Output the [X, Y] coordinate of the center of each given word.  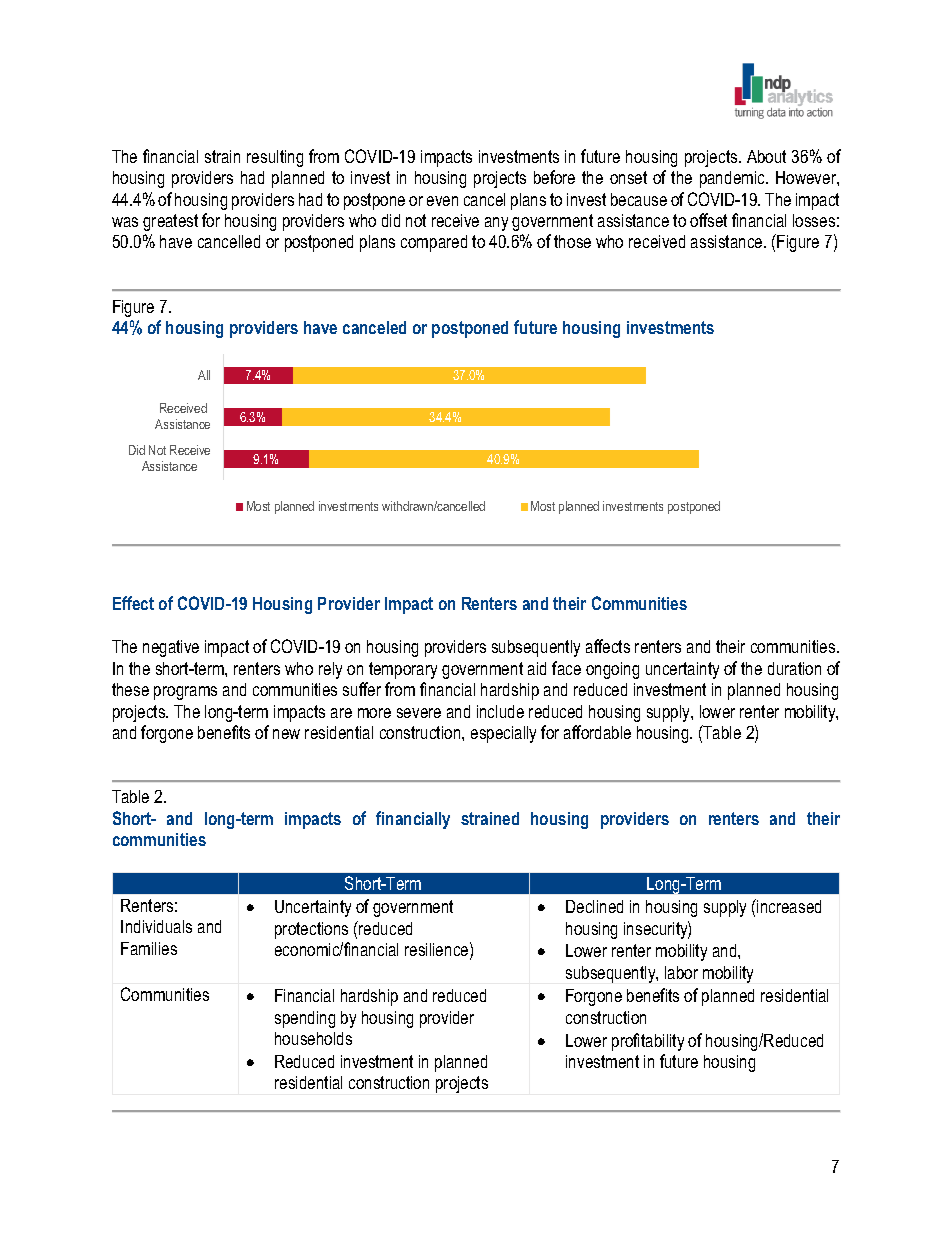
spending [305, 1019]
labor [681, 972]
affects [608, 646]
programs [185, 693]
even [442, 201]
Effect [133, 603]
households [313, 1038]
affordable [597, 732]
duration [794, 668]
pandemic [734, 179]
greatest [170, 222]
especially [503, 734]
